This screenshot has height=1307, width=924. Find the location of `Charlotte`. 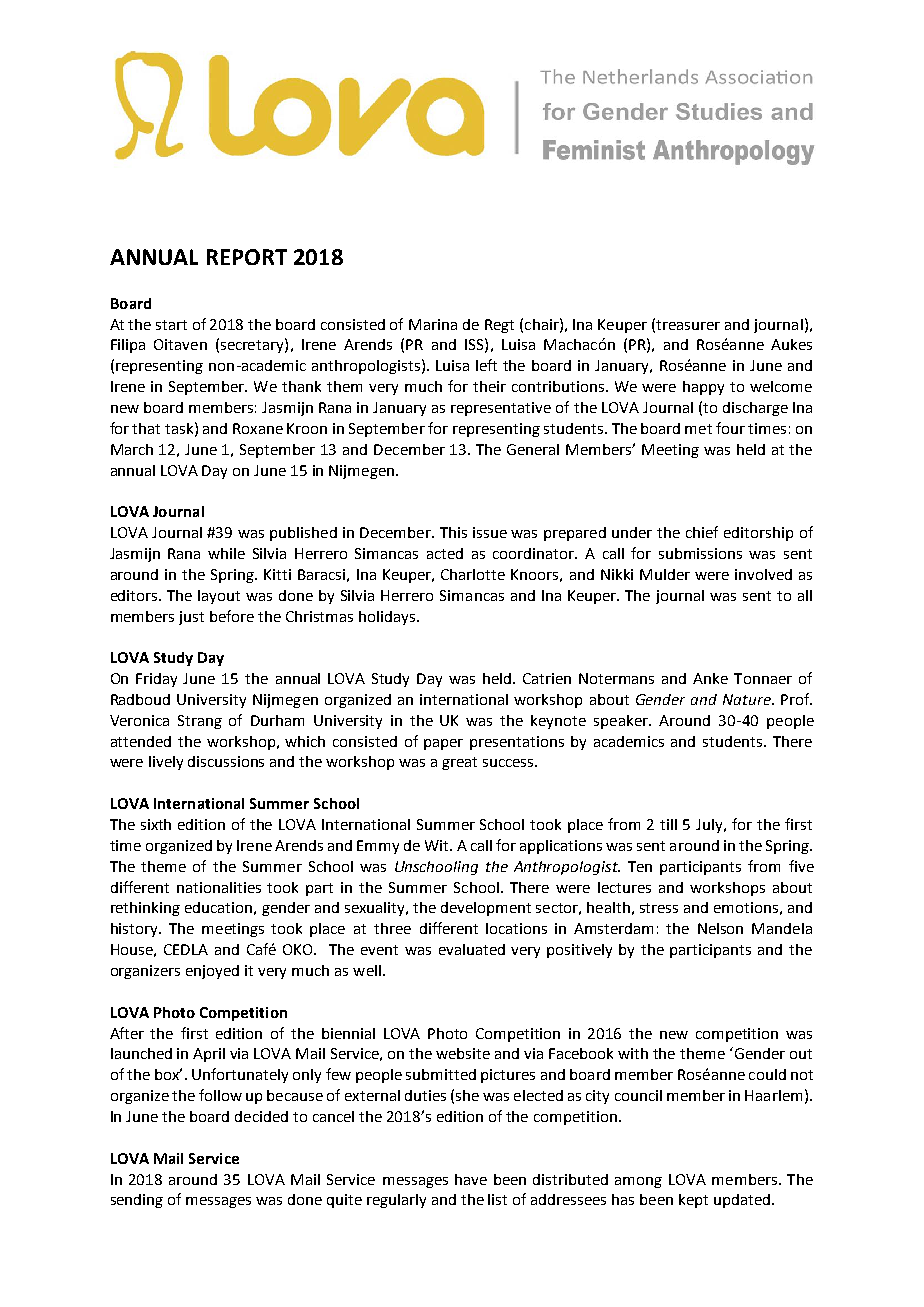

Charlotte is located at coordinates (473, 574).
